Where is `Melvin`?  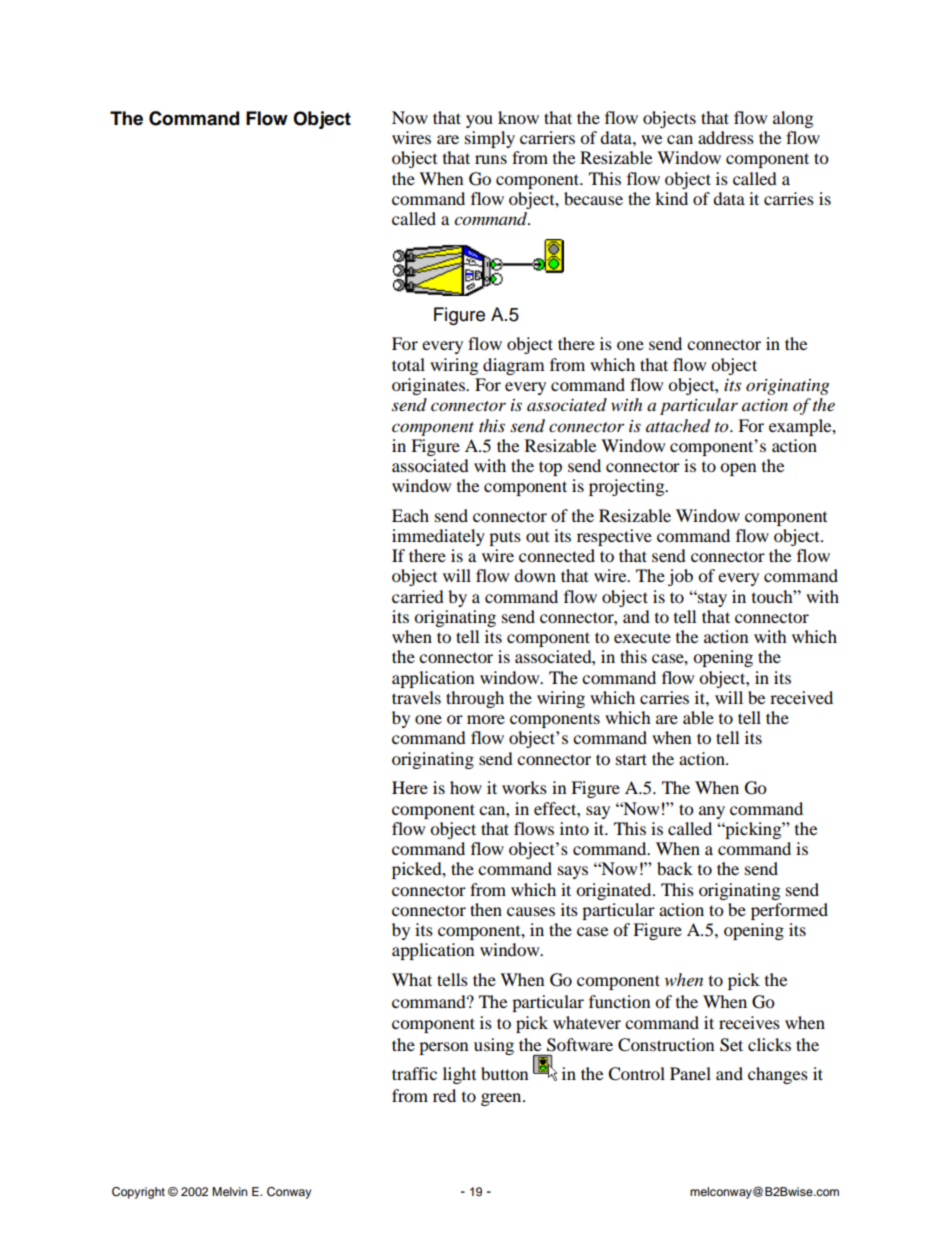
Melvin is located at coordinates (229, 1191).
